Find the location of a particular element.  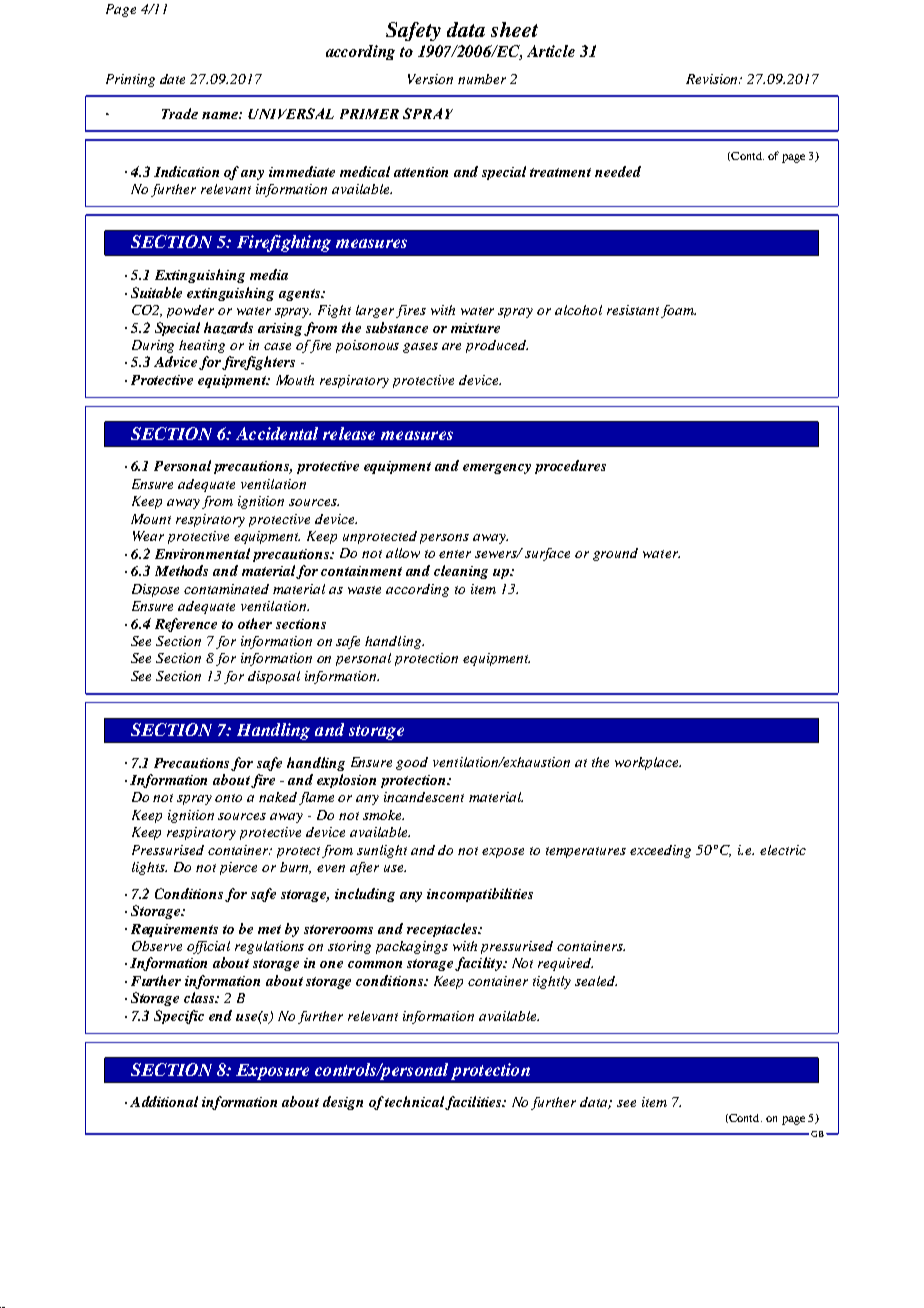

Revision is located at coordinates (713, 79).
